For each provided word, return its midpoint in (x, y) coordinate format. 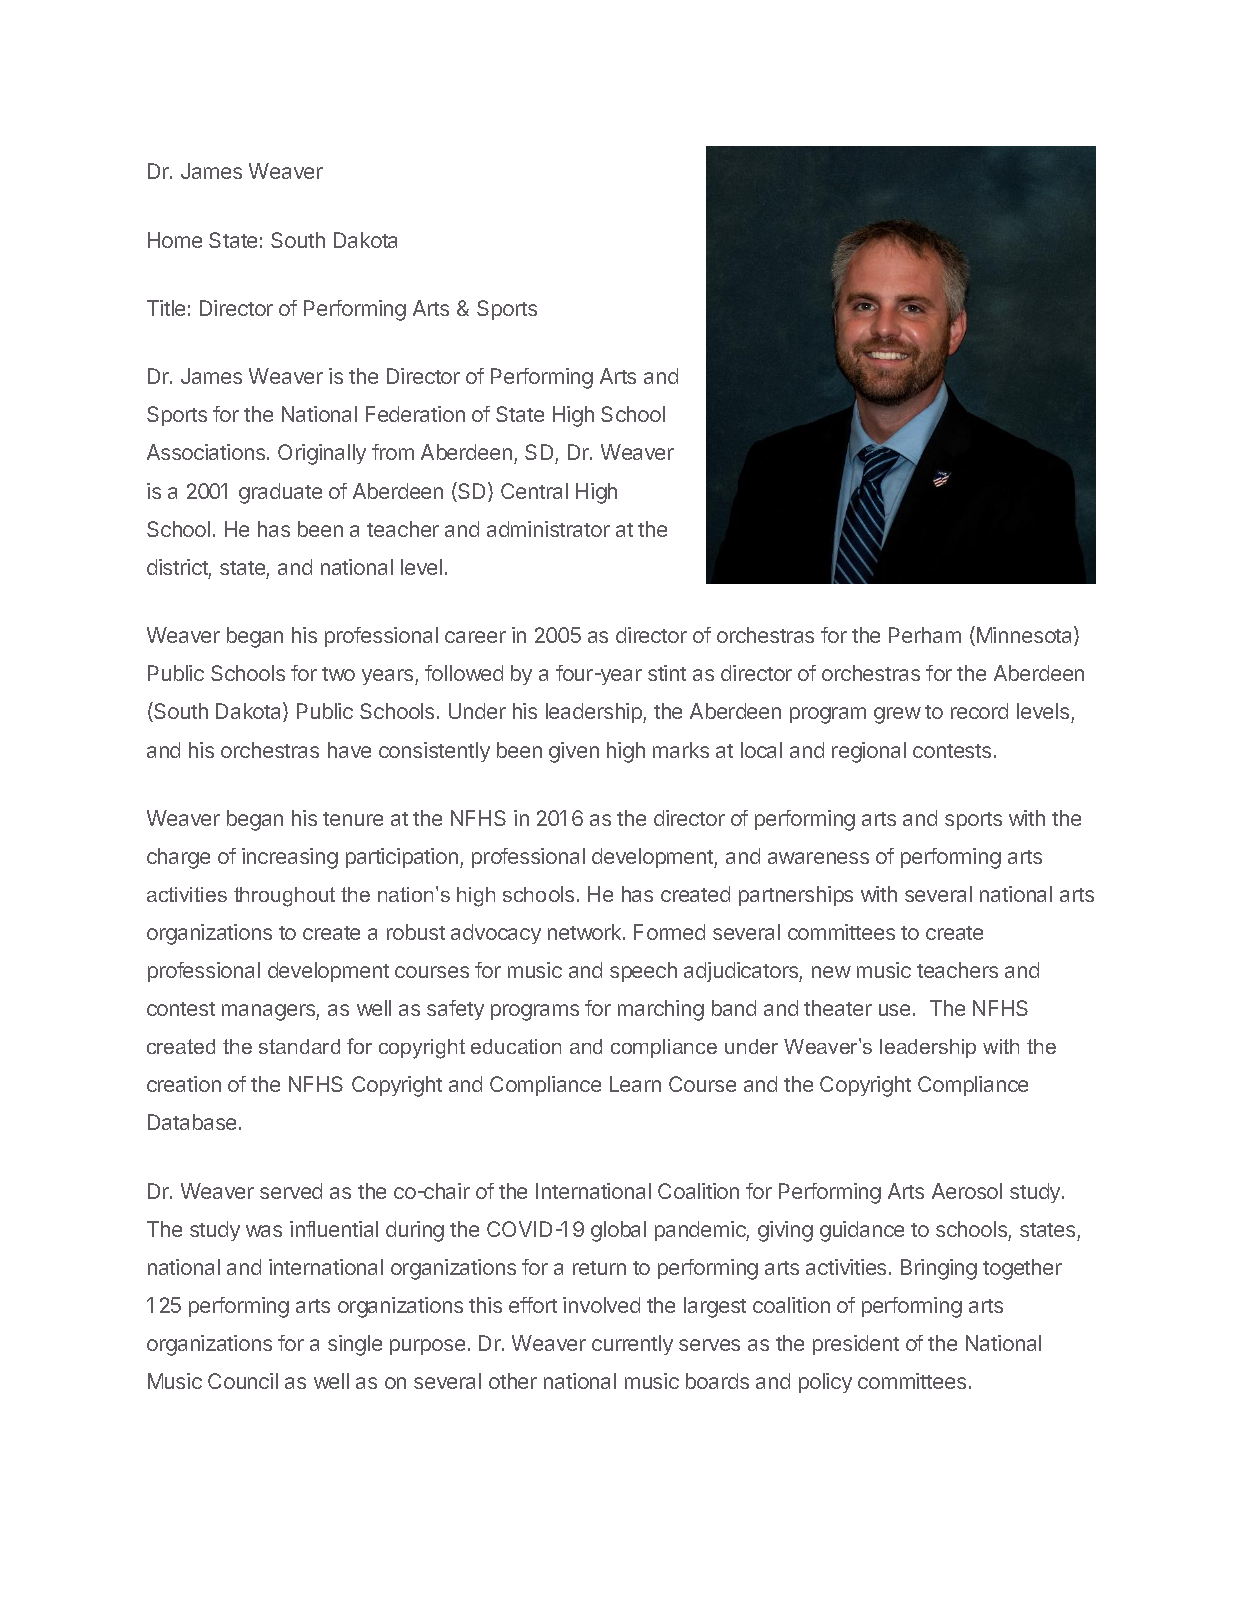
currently (632, 1345)
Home (175, 240)
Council (243, 1381)
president (856, 1345)
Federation (415, 414)
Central (534, 491)
